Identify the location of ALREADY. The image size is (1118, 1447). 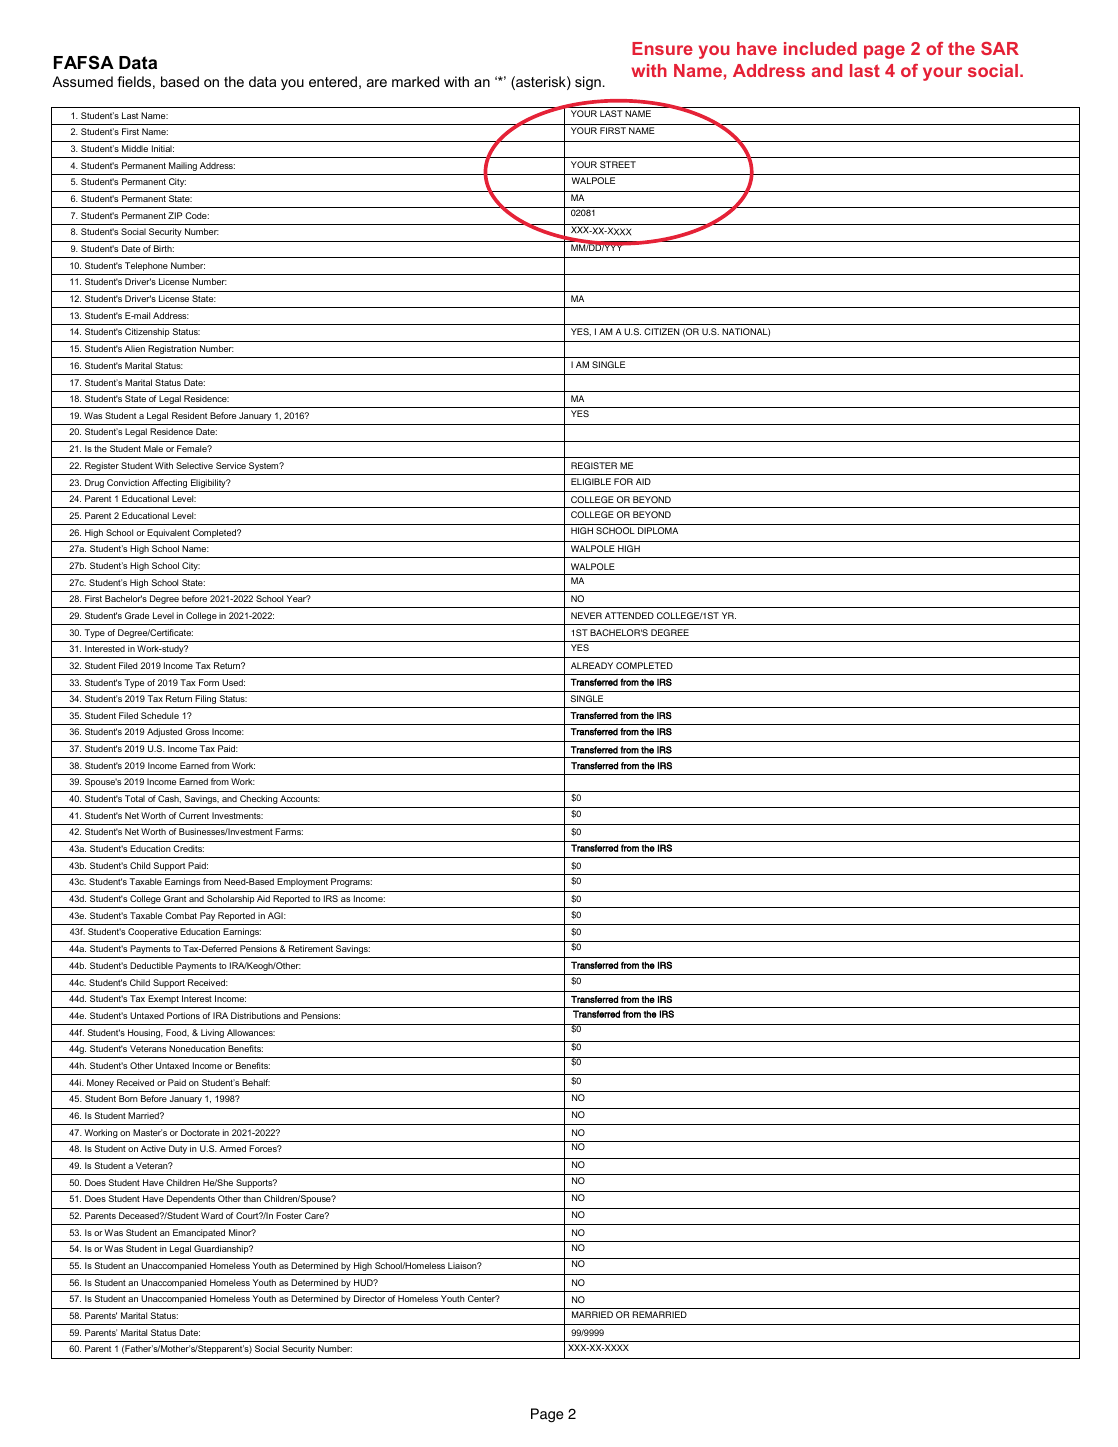
(592, 665).
